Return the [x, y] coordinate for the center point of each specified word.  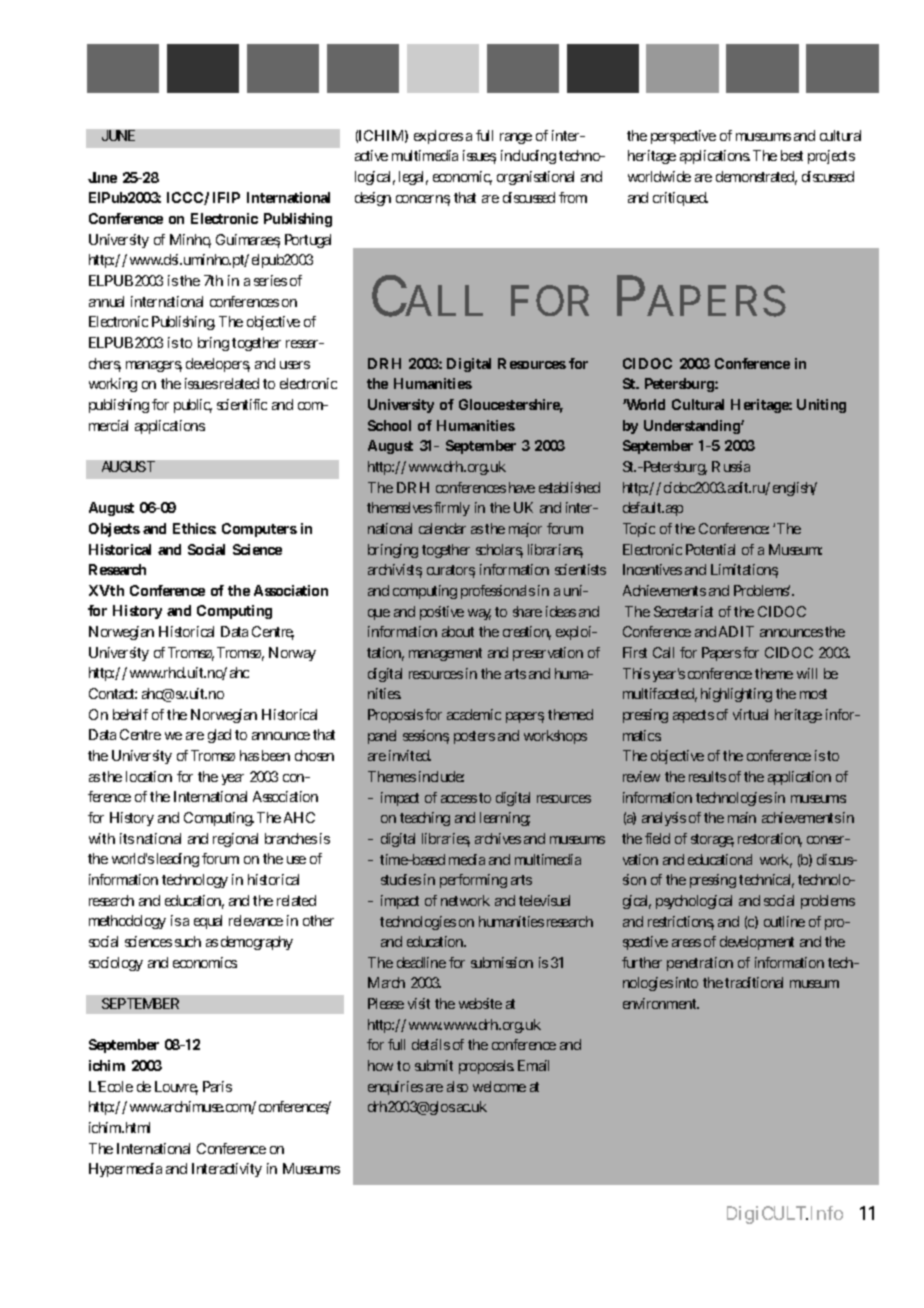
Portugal [308, 241]
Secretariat [683, 611]
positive [442, 613]
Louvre [176, 1088]
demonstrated [756, 178]
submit [434, 1065]
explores [438, 137]
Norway [292, 654]
